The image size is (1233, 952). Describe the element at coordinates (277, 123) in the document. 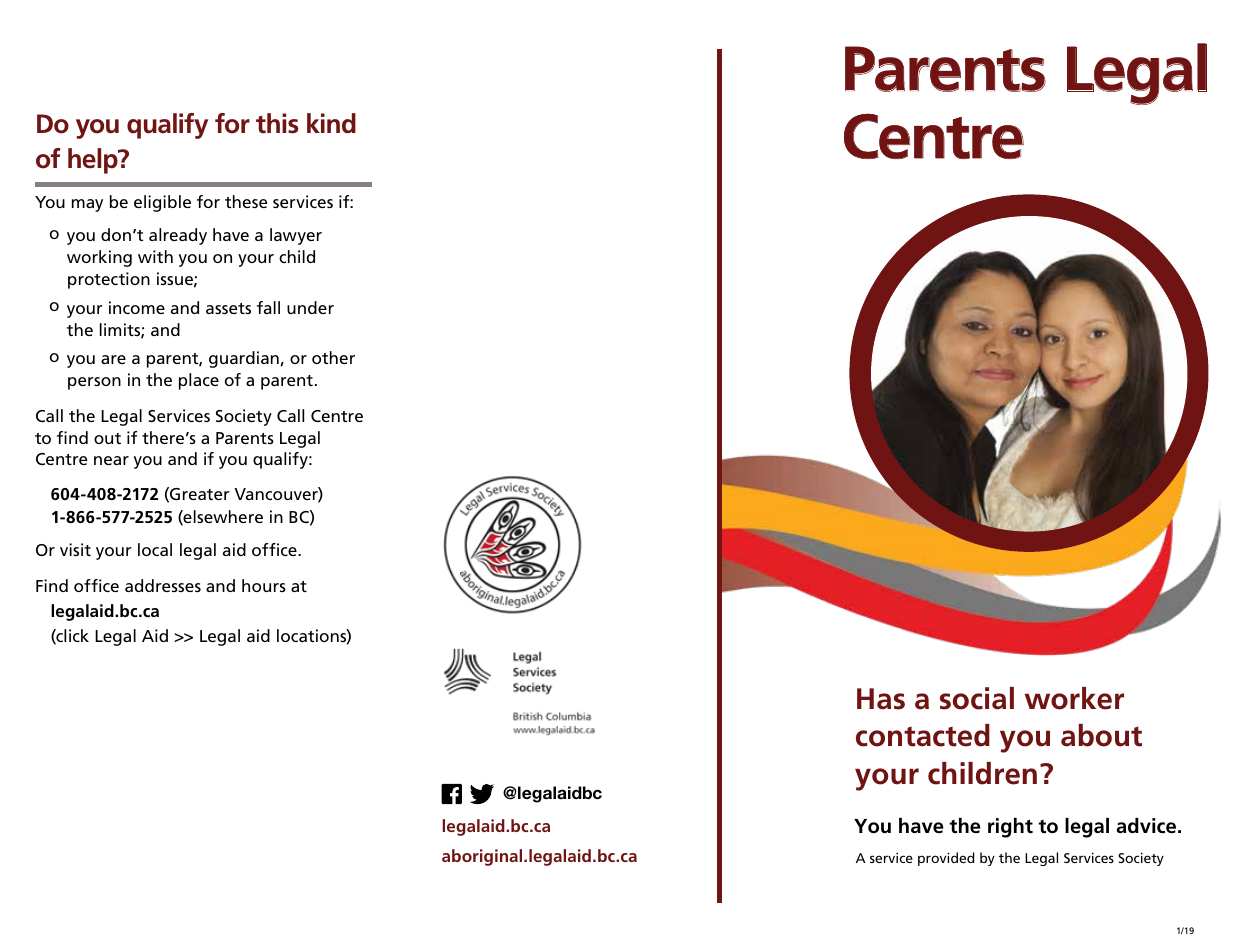

I see `this` at that location.
